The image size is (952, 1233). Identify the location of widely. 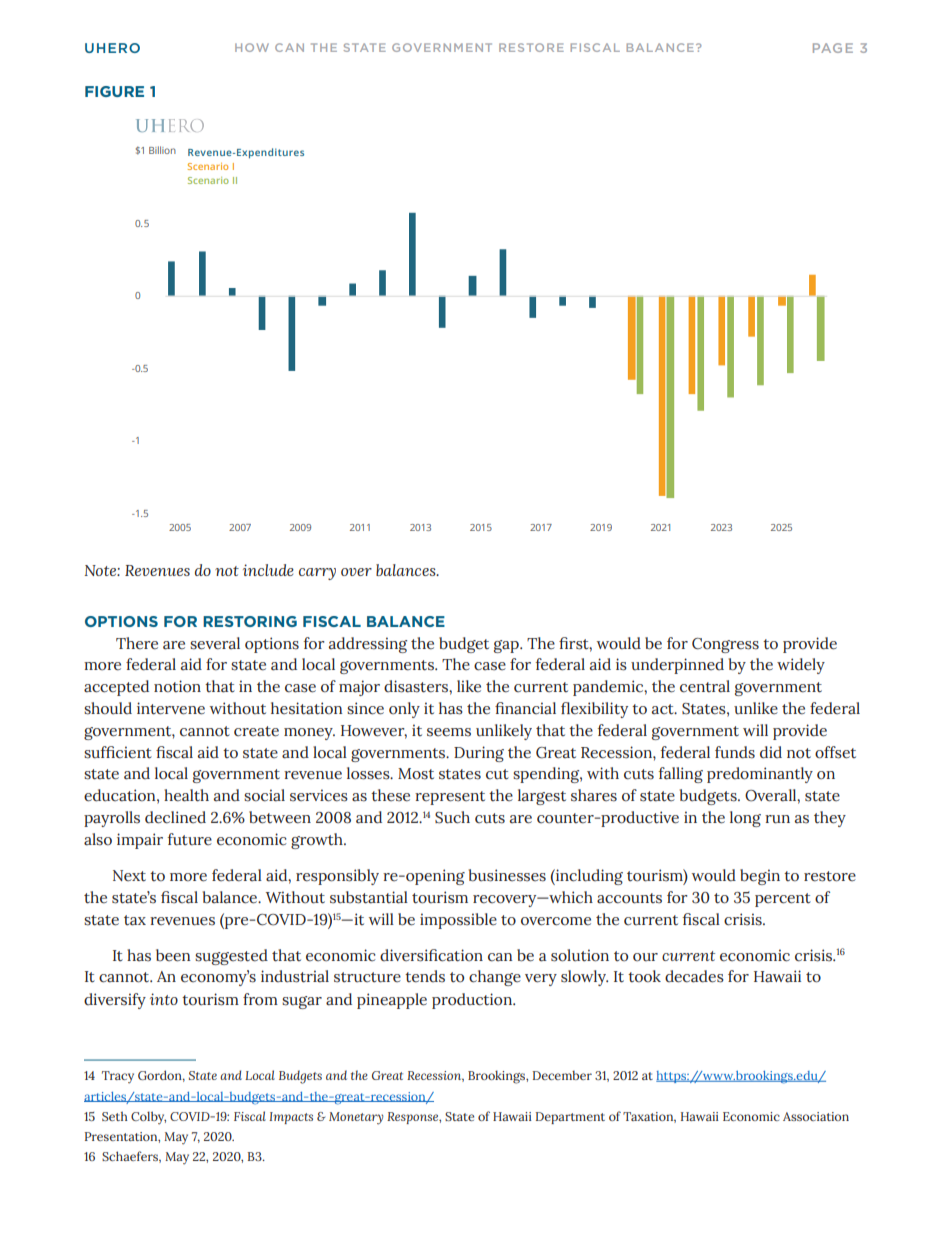
(801, 666).
